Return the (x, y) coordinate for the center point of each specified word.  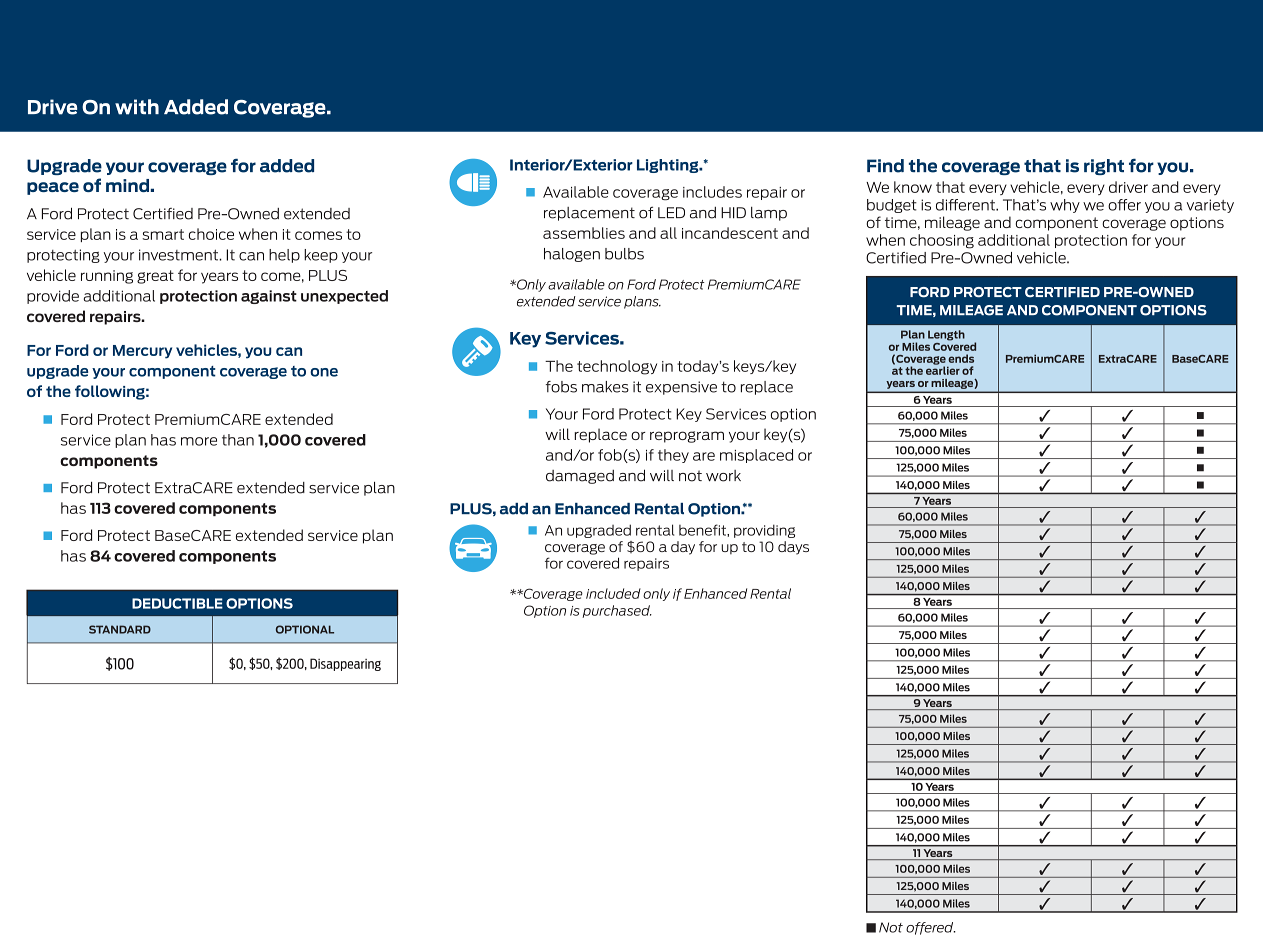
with (137, 107)
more (199, 441)
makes (605, 387)
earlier (943, 369)
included (613, 593)
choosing (942, 241)
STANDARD (120, 629)
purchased (617, 611)
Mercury (142, 352)
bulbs (624, 254)
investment (179, 255)
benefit (703, 530)
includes (712, 192)
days (793, 548)
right (1104, 167)
